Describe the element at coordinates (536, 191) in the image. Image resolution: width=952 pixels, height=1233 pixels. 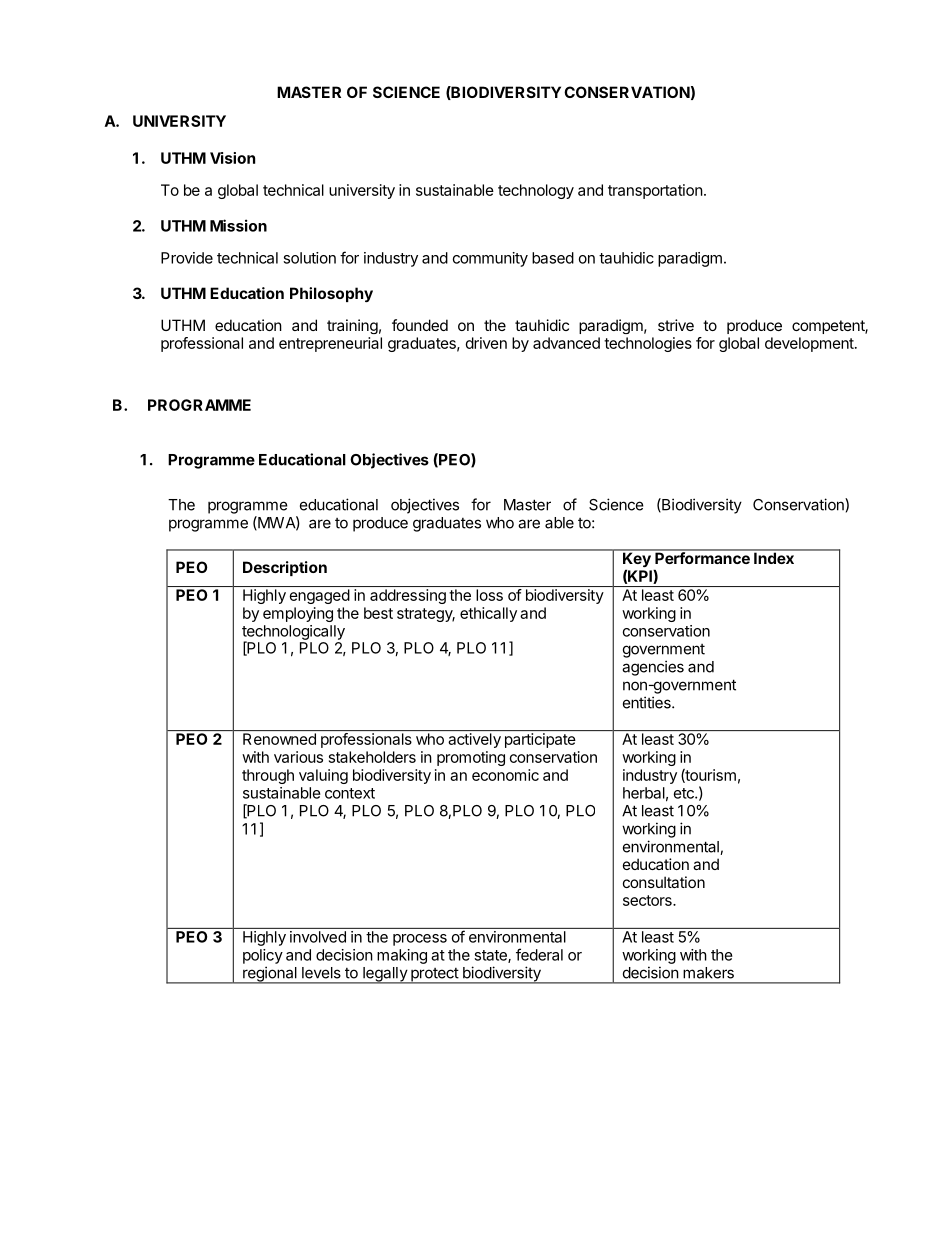
I see `technology` at that location.
